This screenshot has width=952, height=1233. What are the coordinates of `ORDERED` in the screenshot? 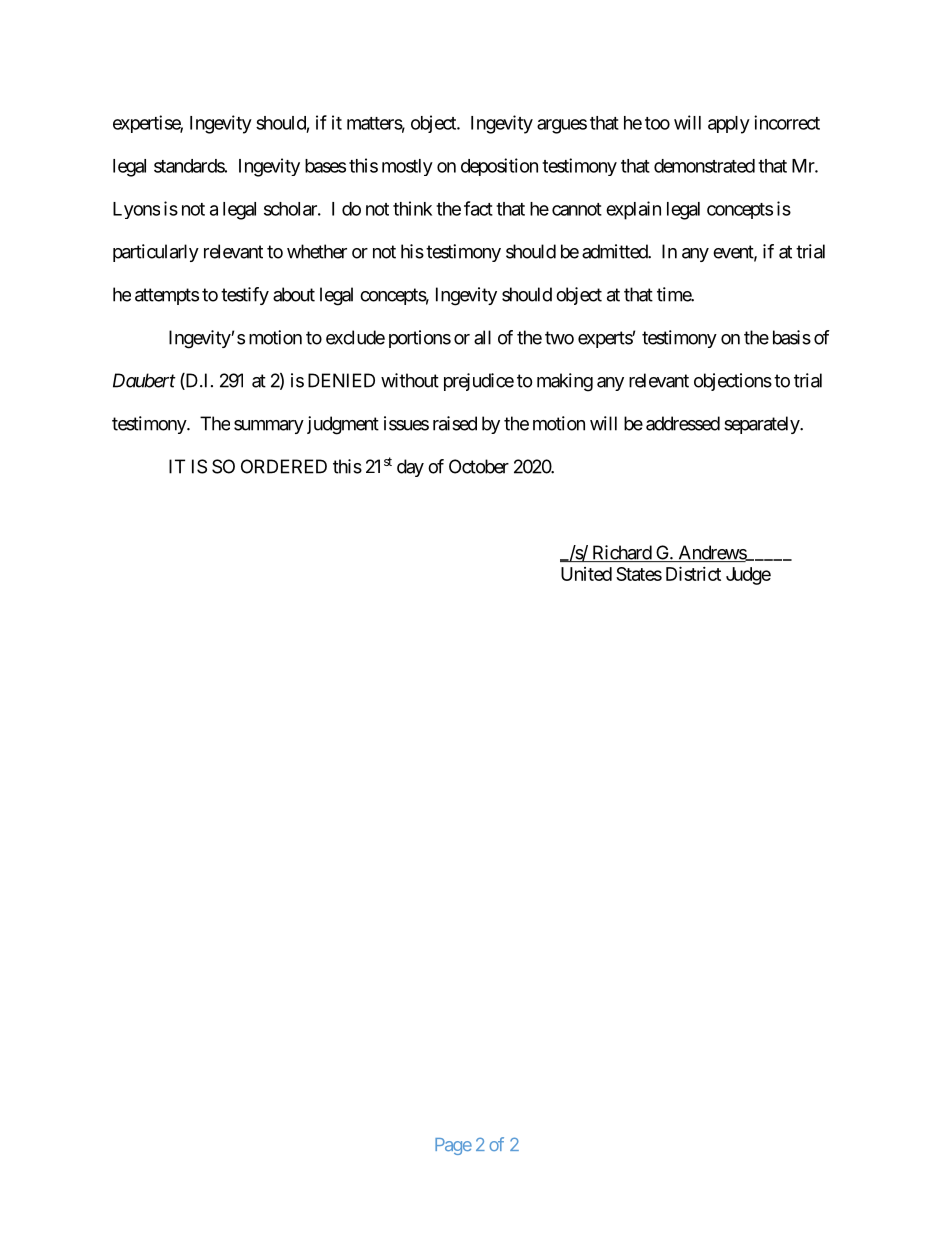 It's located at (284, 466).
